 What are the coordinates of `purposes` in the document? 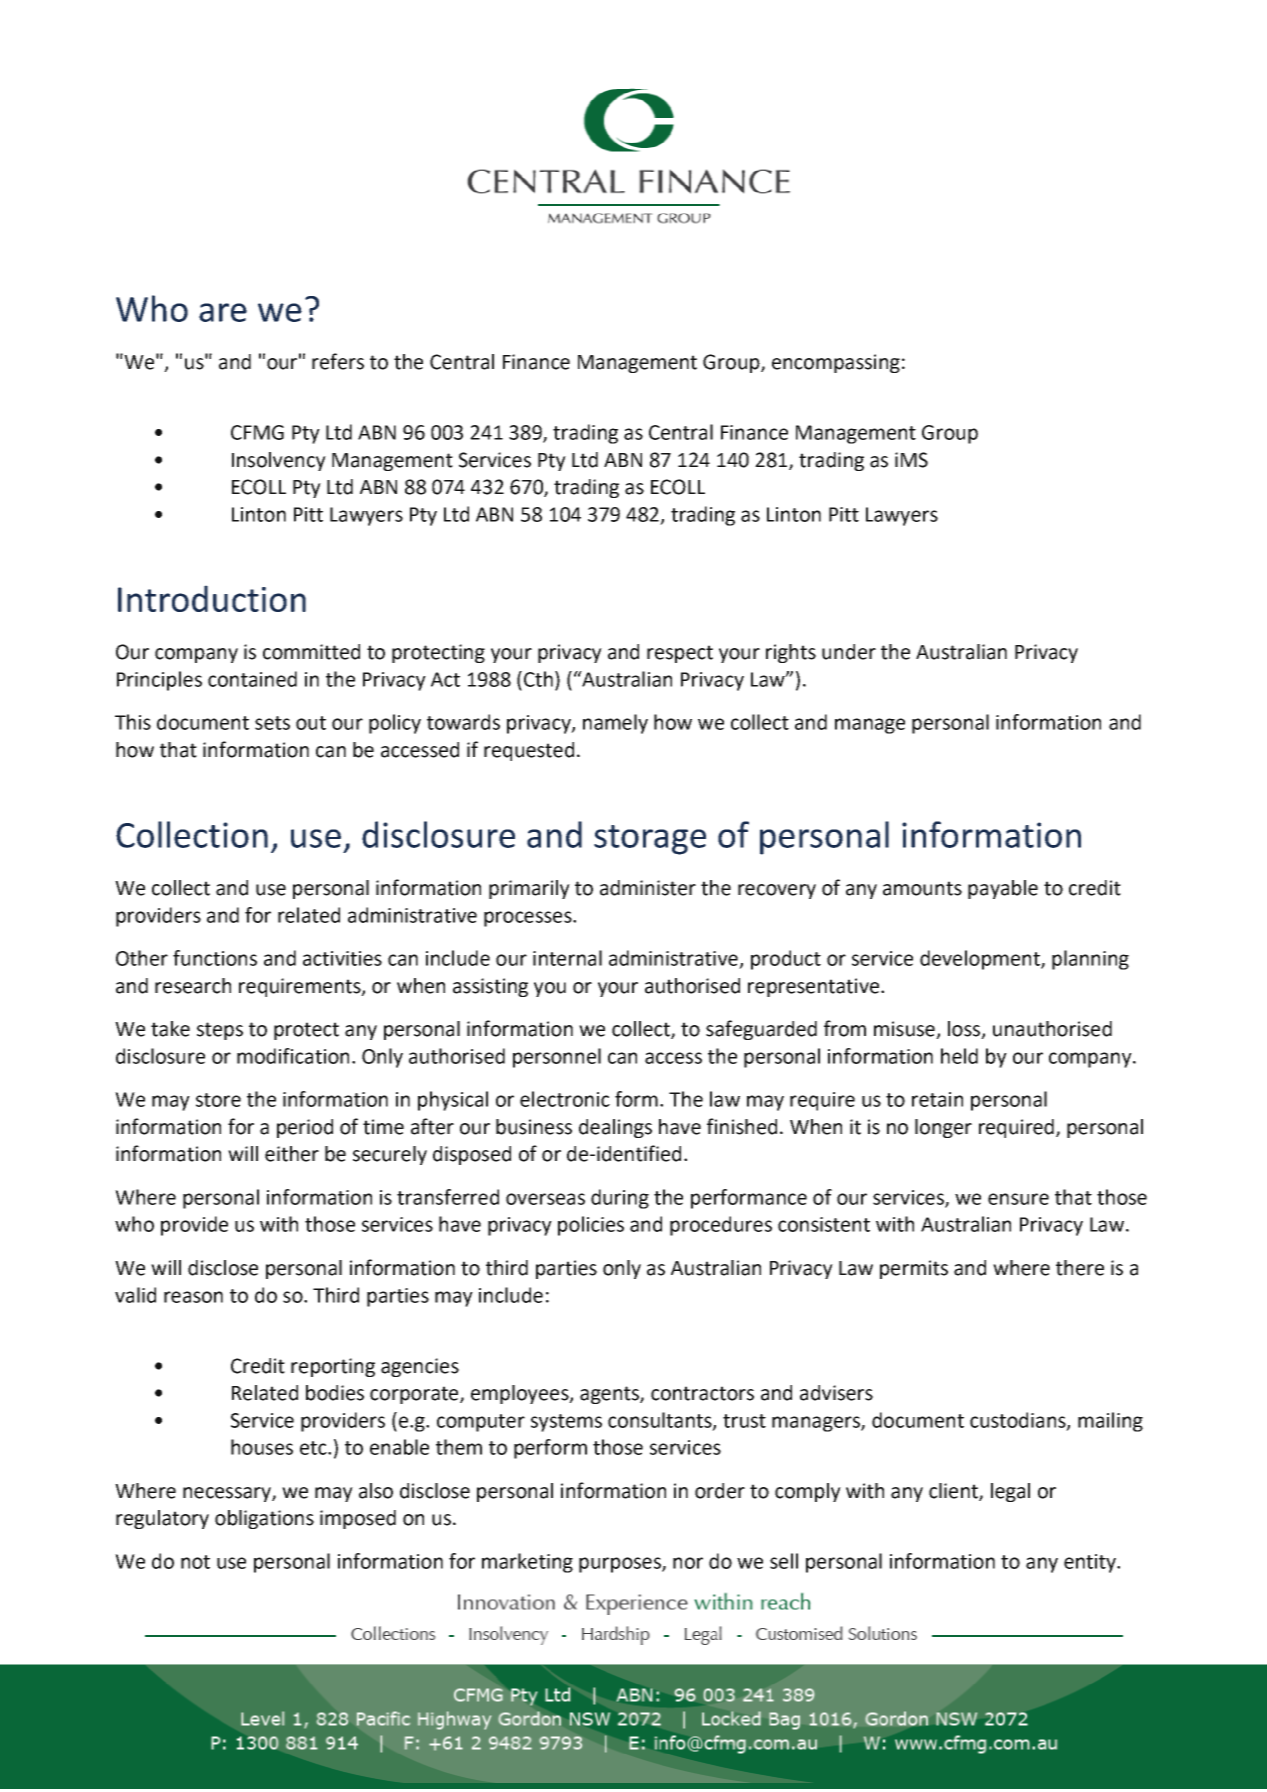 It's located at (621, 1565).
